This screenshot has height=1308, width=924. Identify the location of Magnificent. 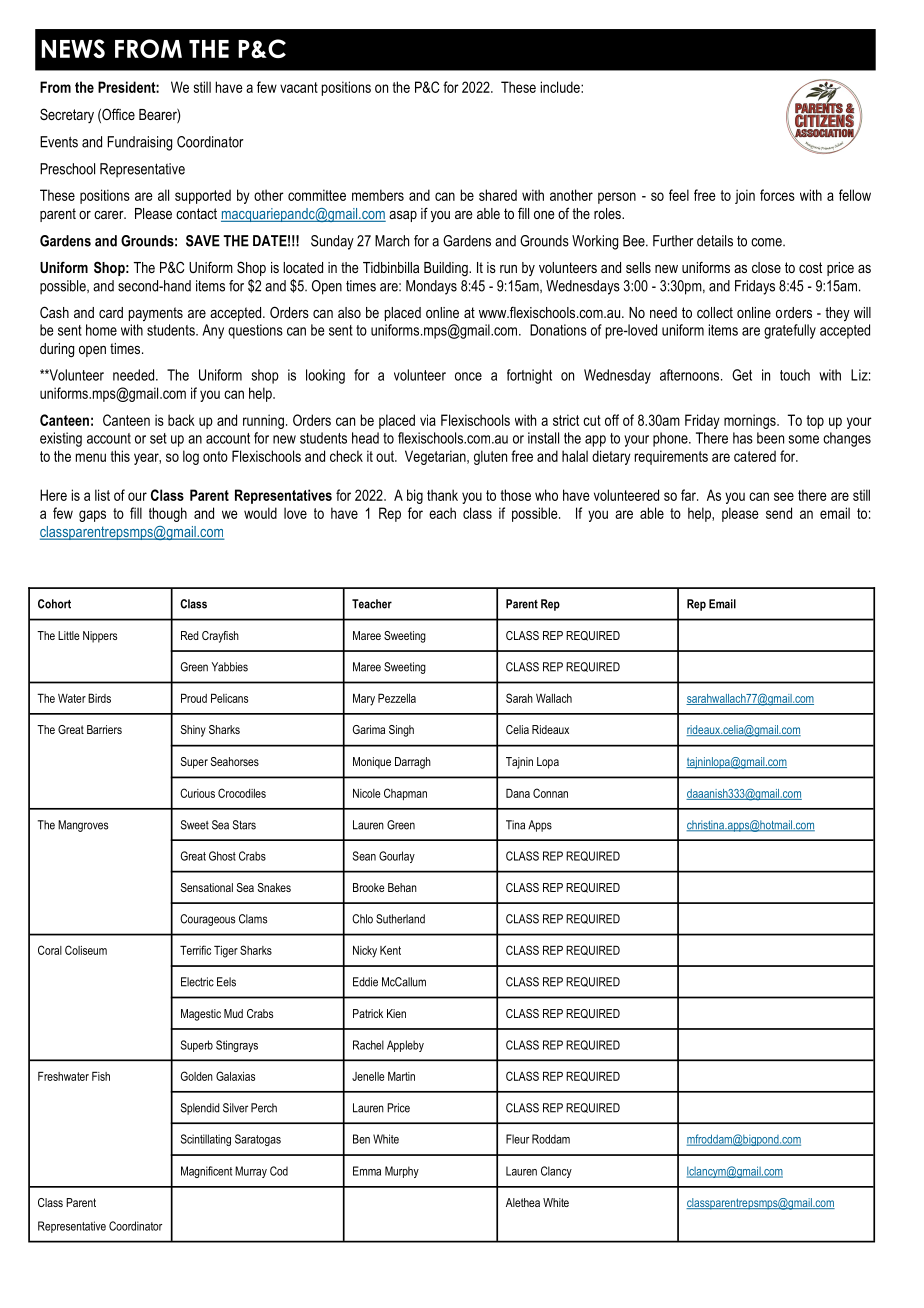
(206, 1172).
